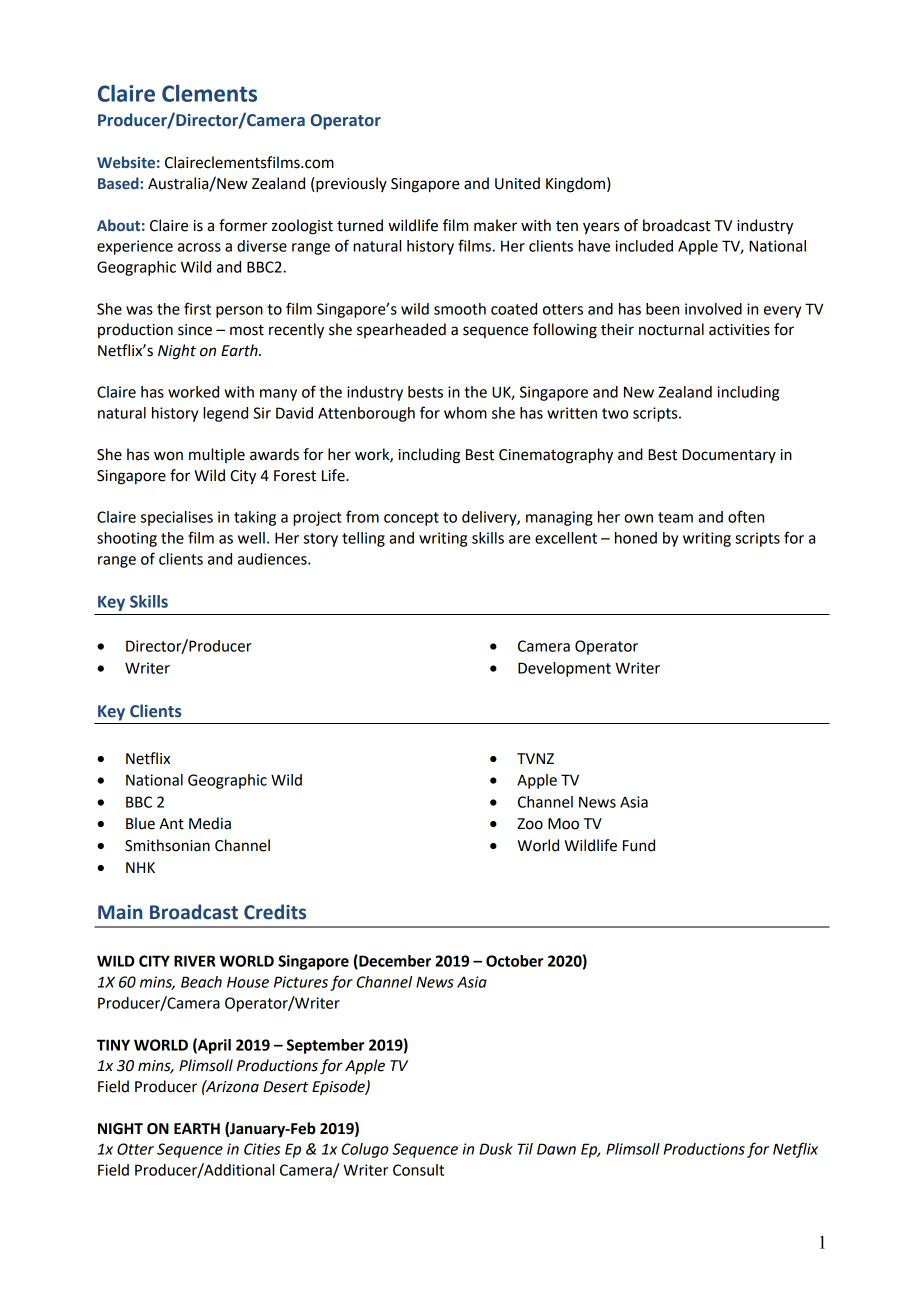 The width and height of the screenshot is (924, 1308). I want to click on whom, so click(465, 413).
